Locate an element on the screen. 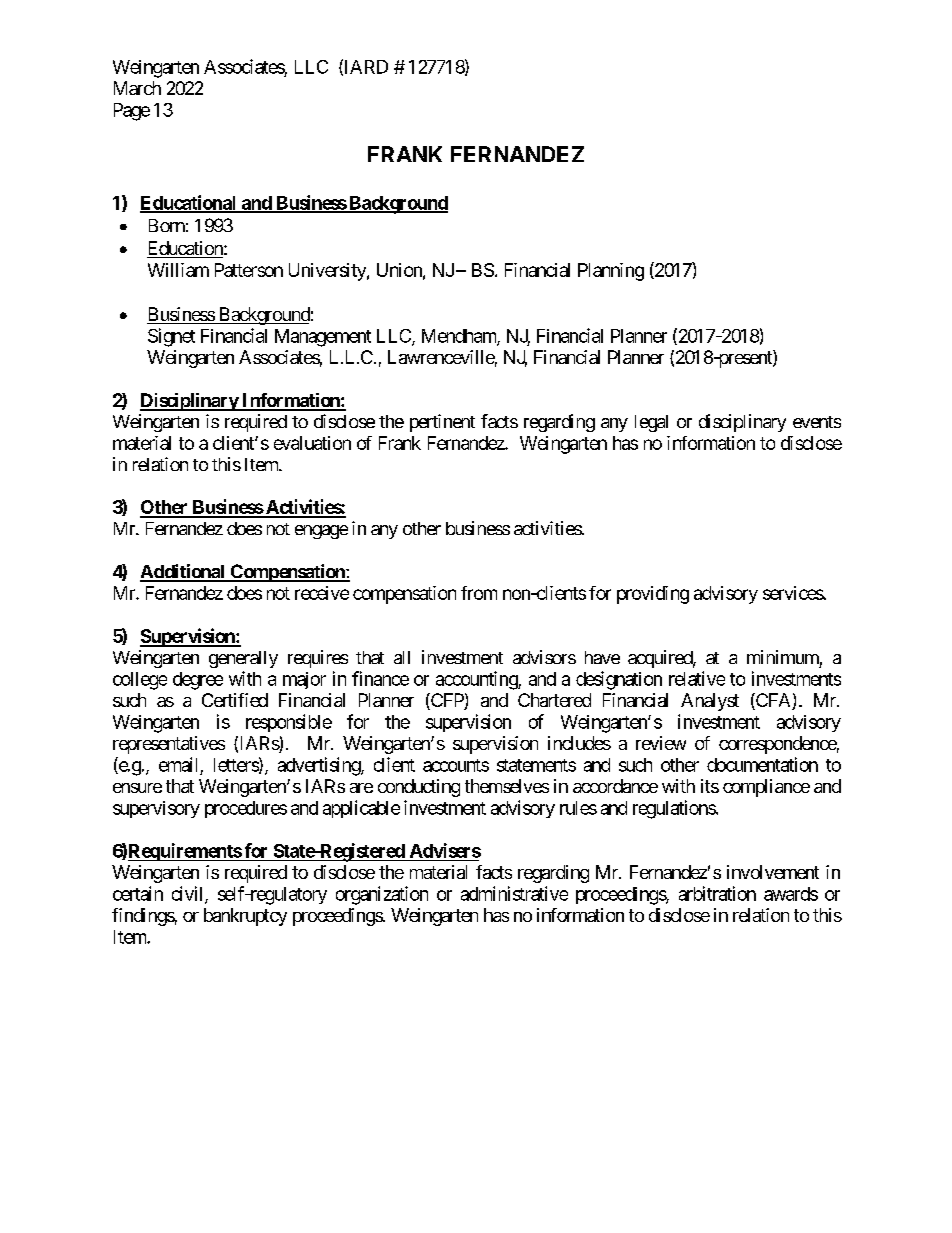 The image size is (952, 1233). providing is located at coordinates (653, 595).
